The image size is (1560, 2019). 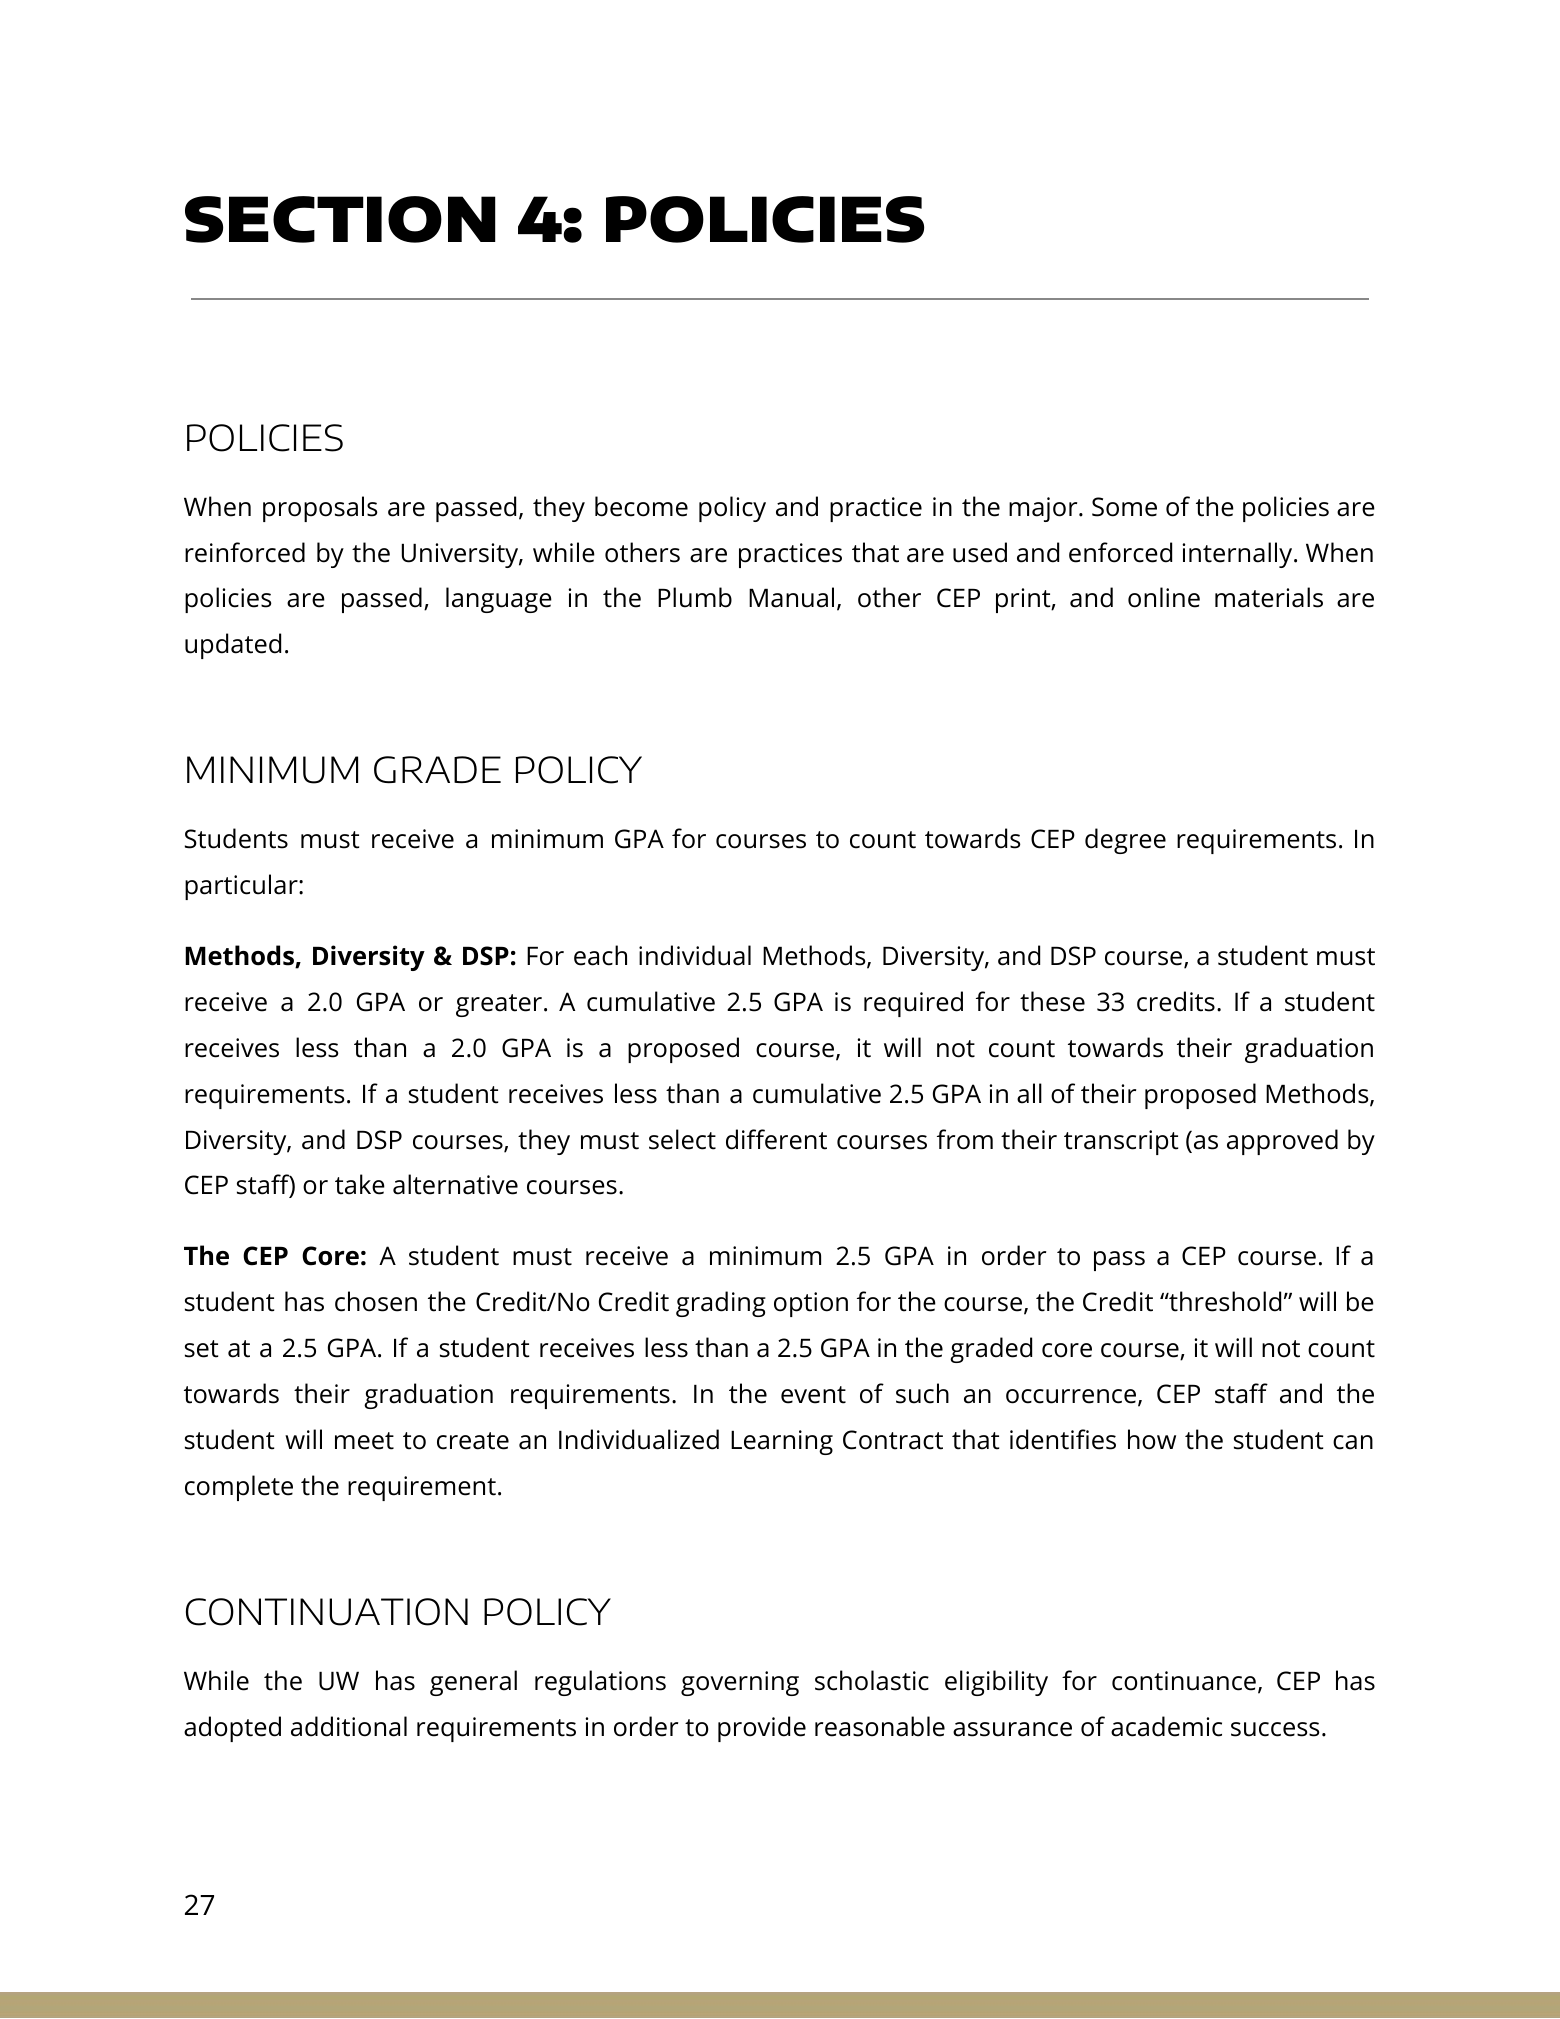 I want to click on Manual, so click(x=791, y=597).
